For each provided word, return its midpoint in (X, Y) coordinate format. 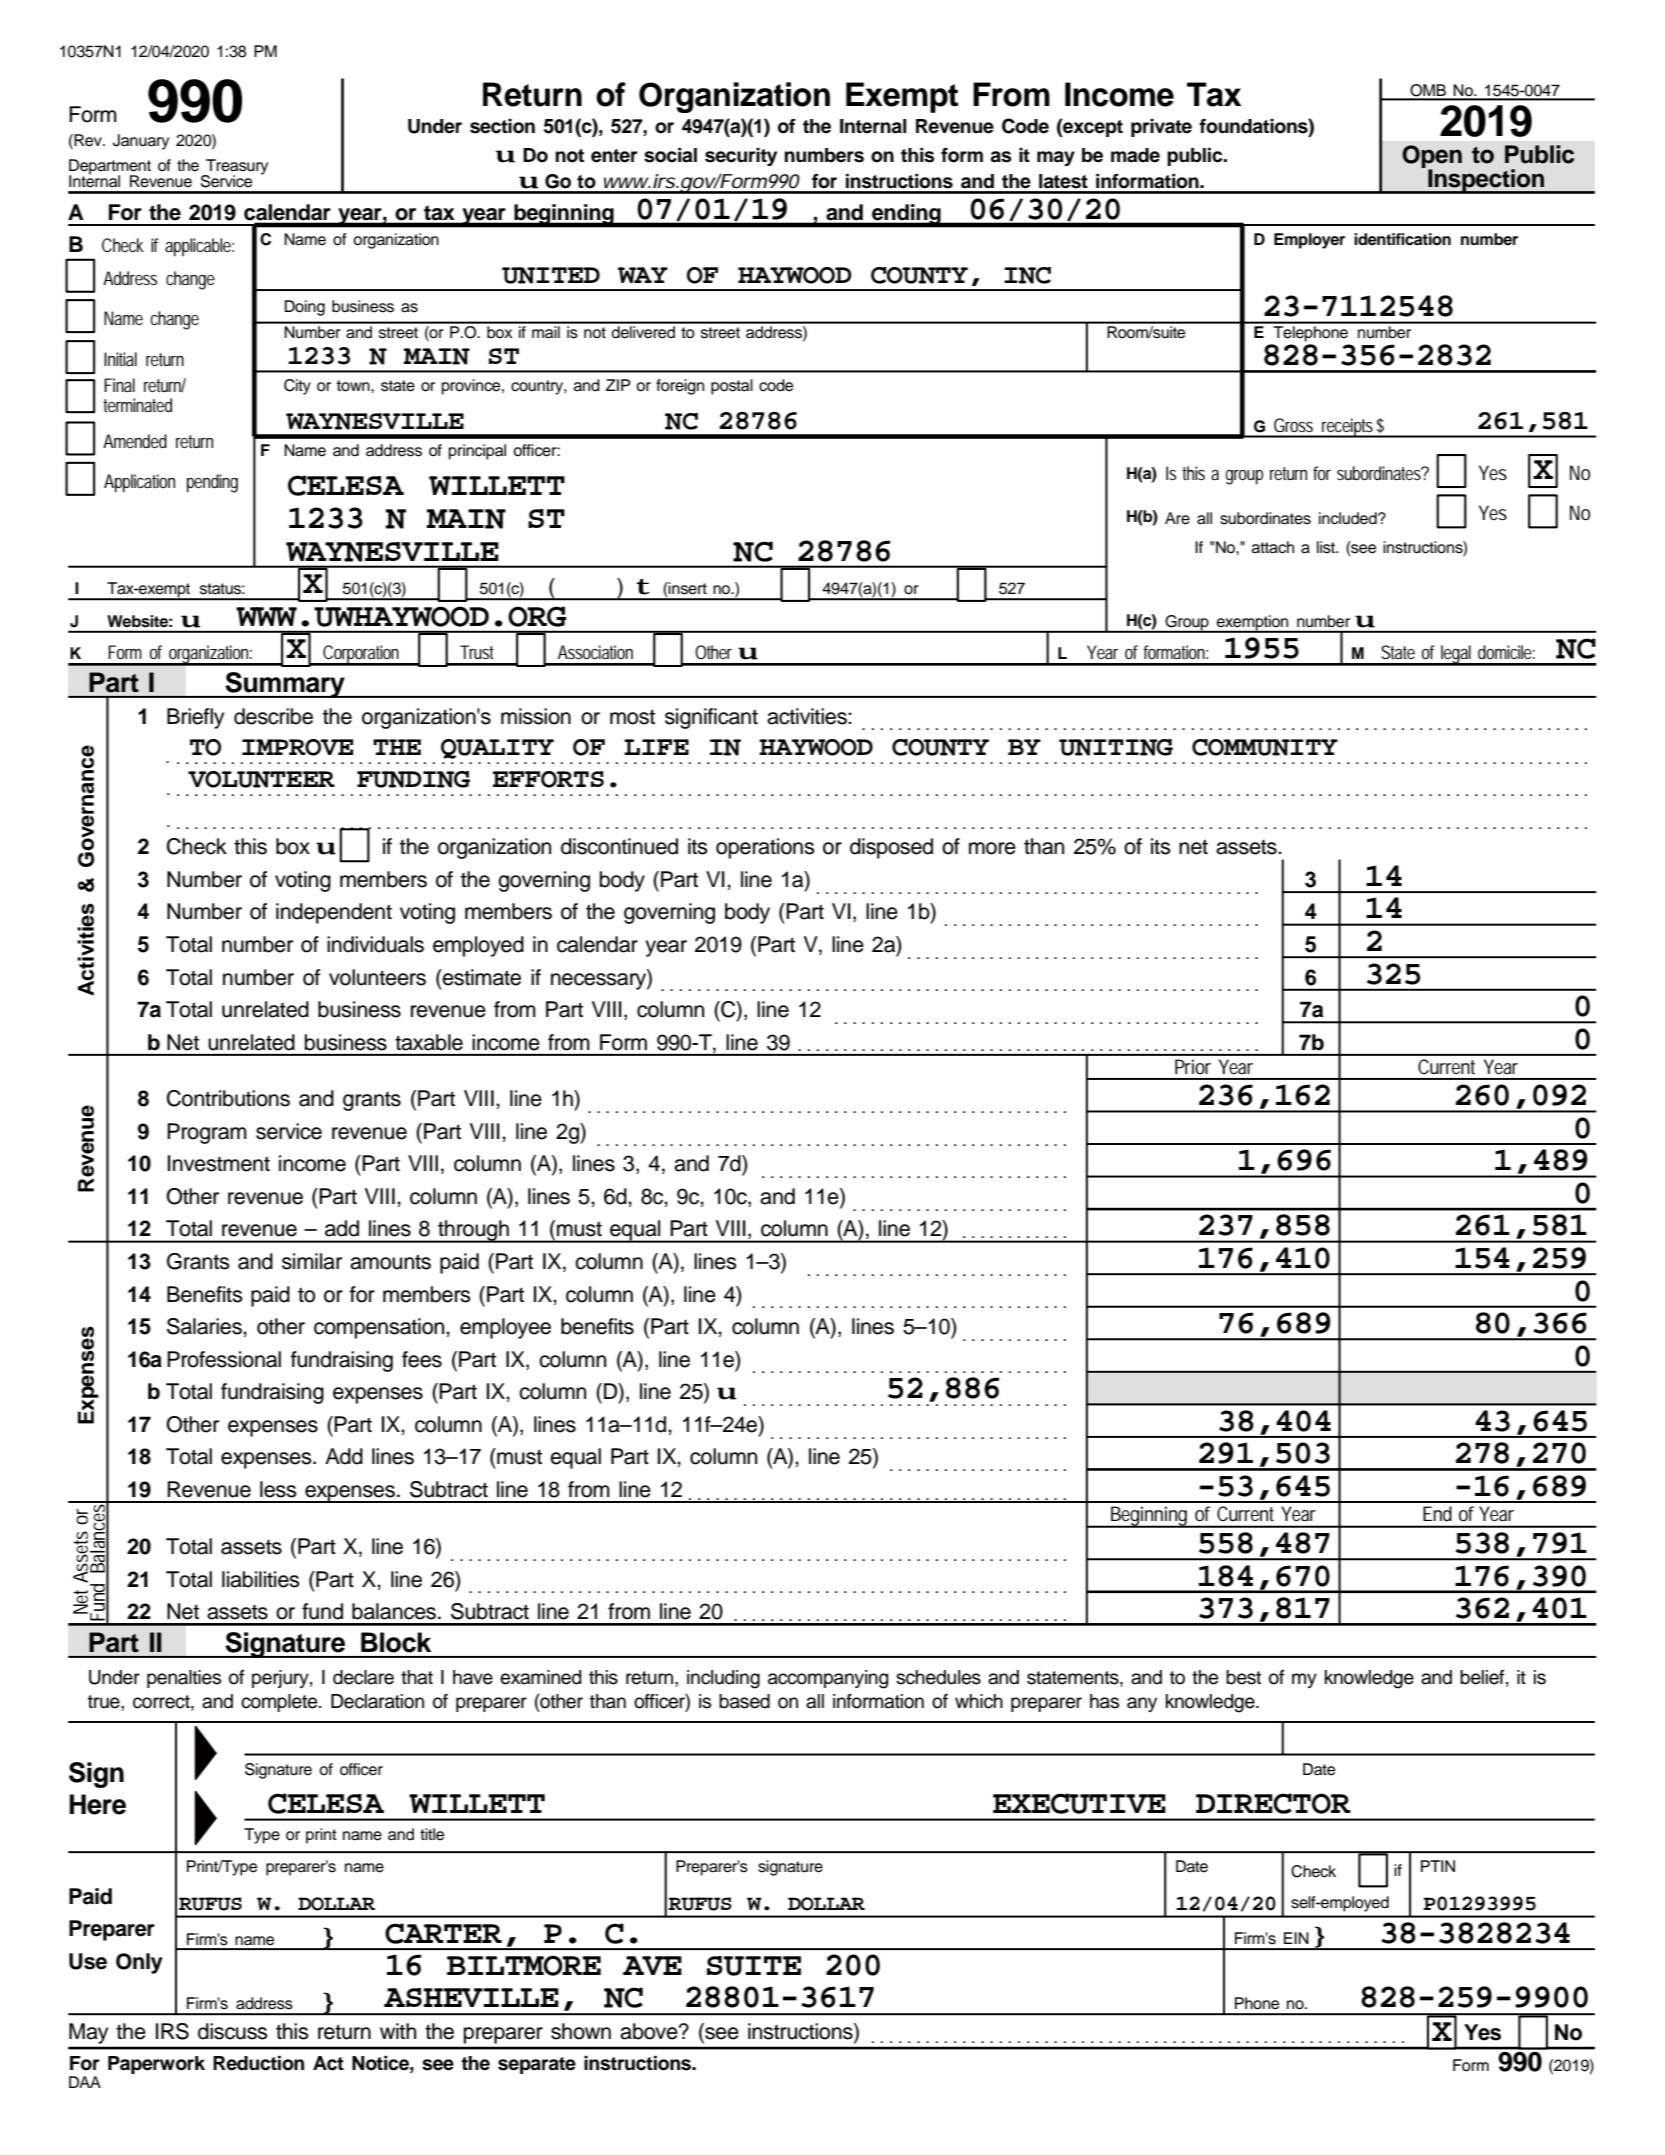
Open (1432, 158)
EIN (1296, 1938)
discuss (233, 2031)
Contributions (228, 1098)
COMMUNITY (1265, 747)
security (741, 157)
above (650, 2031)
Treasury (236, 168)
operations (765, 848)
